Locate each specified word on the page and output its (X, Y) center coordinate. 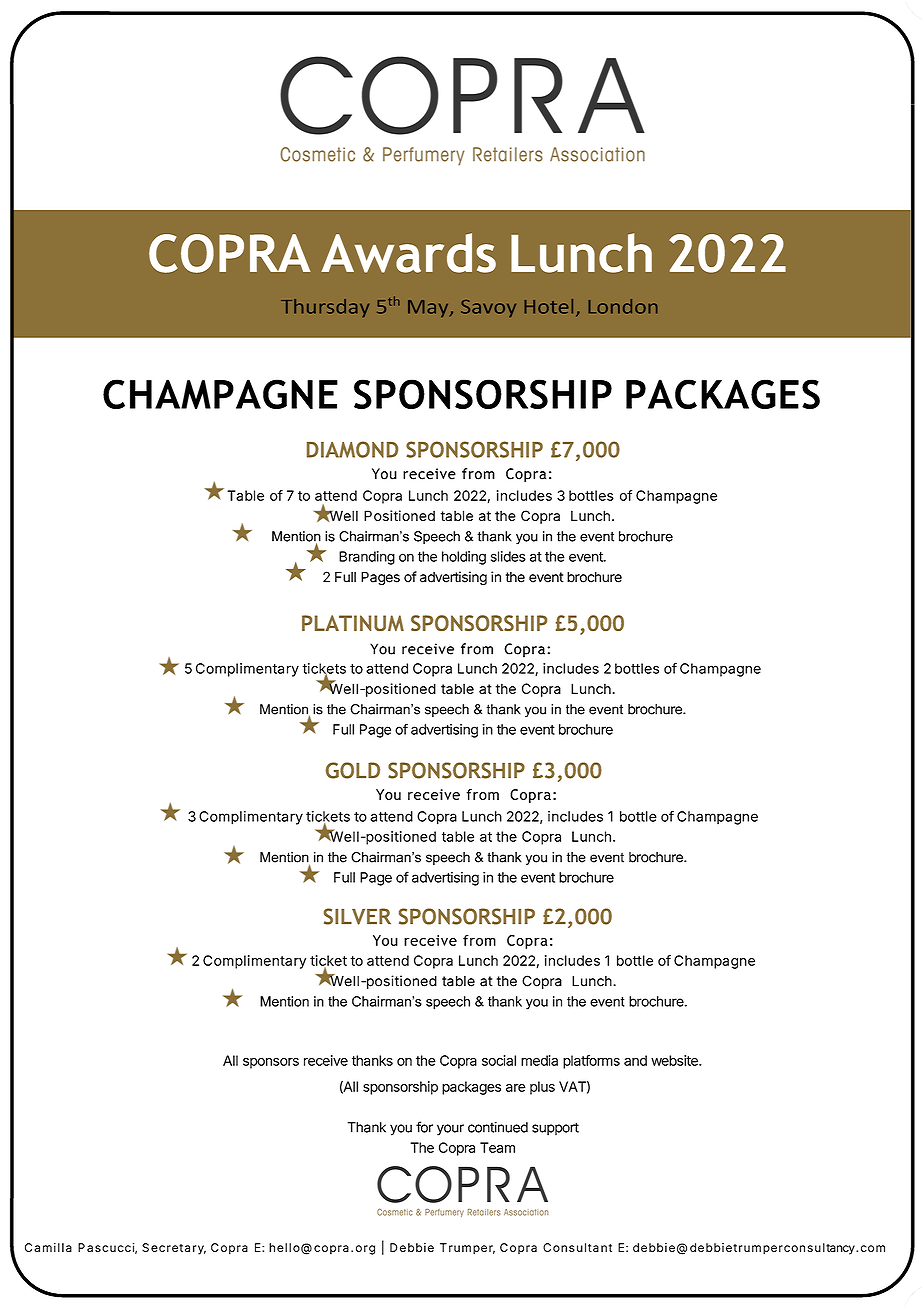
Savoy (488, 308)
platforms (591, 1062)
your (450, 1130)
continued (498, 1127)
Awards (408, 253)
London (623, 306)
